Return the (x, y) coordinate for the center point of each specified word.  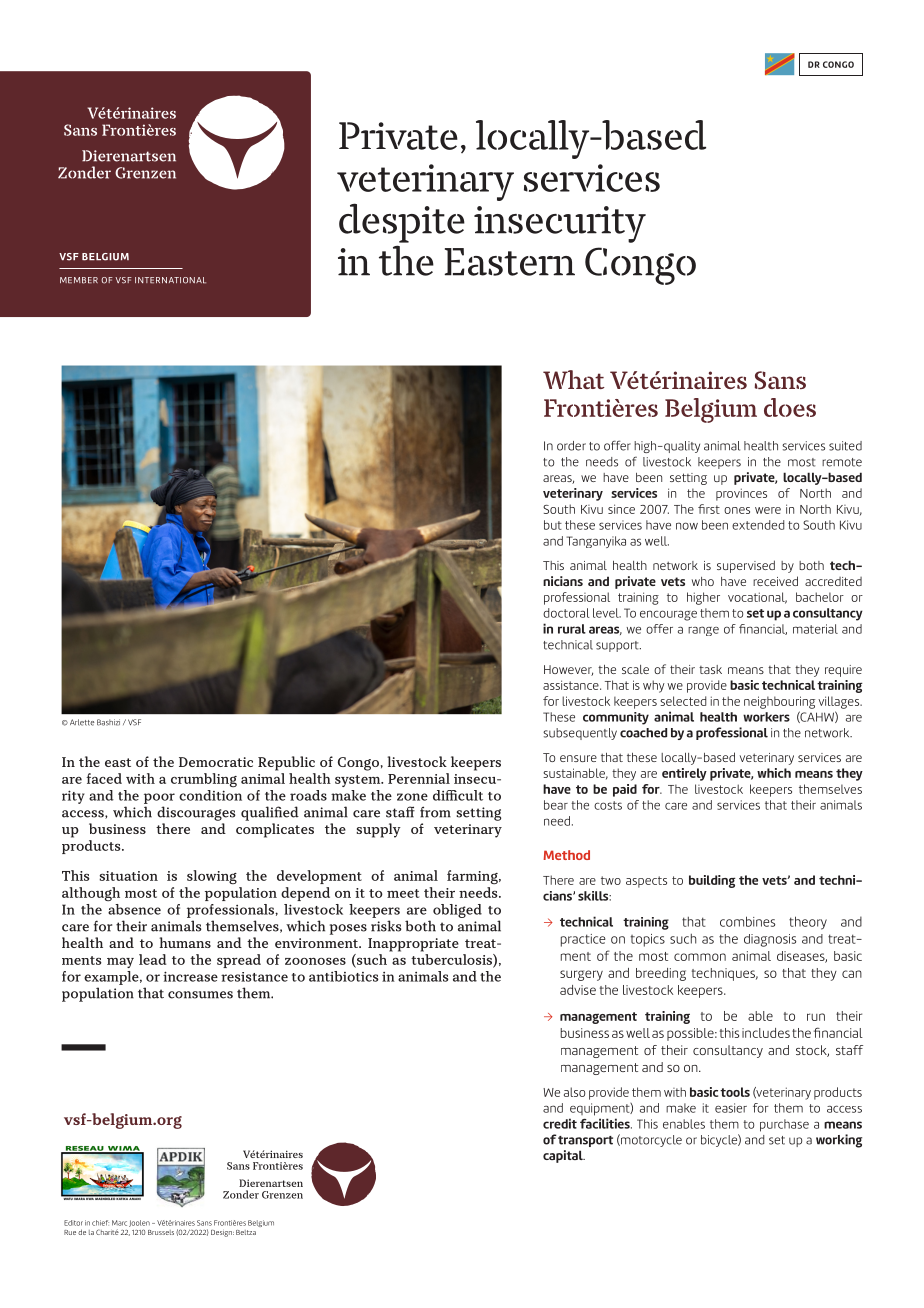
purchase (784, 1125)
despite (402, 223)
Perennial (419, 778)
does (790, 407)
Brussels (161, 1232)
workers (766, 717)
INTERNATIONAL (170, 280)
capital (564, 1156)
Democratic (216, 762)
